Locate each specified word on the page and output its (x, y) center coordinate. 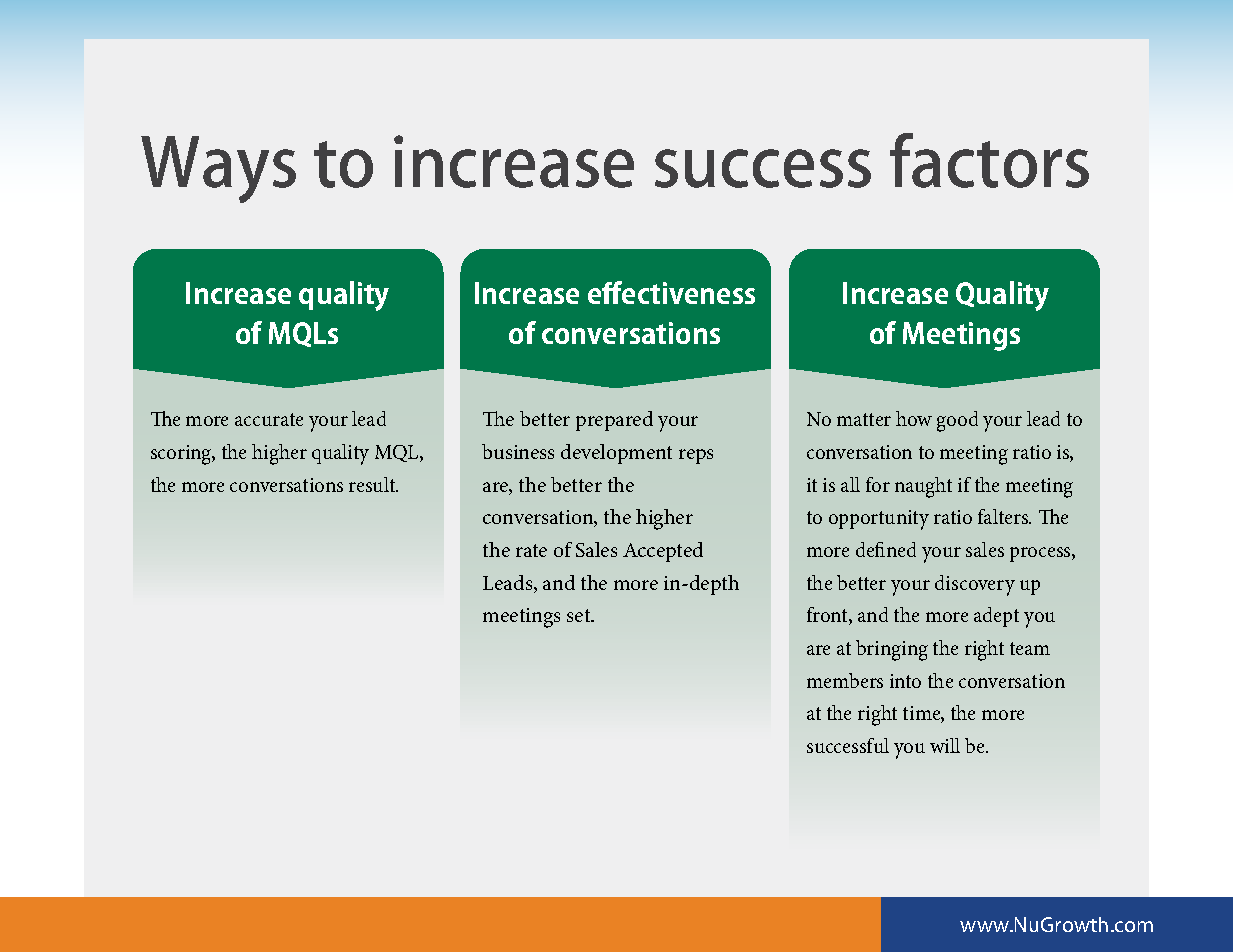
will (945, 745)
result (373, 484)
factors (989, 160)
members (845, 680)
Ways (218, 169)
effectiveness (671, 292)
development (616, 454)
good (957, 421)
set (580, 615)
